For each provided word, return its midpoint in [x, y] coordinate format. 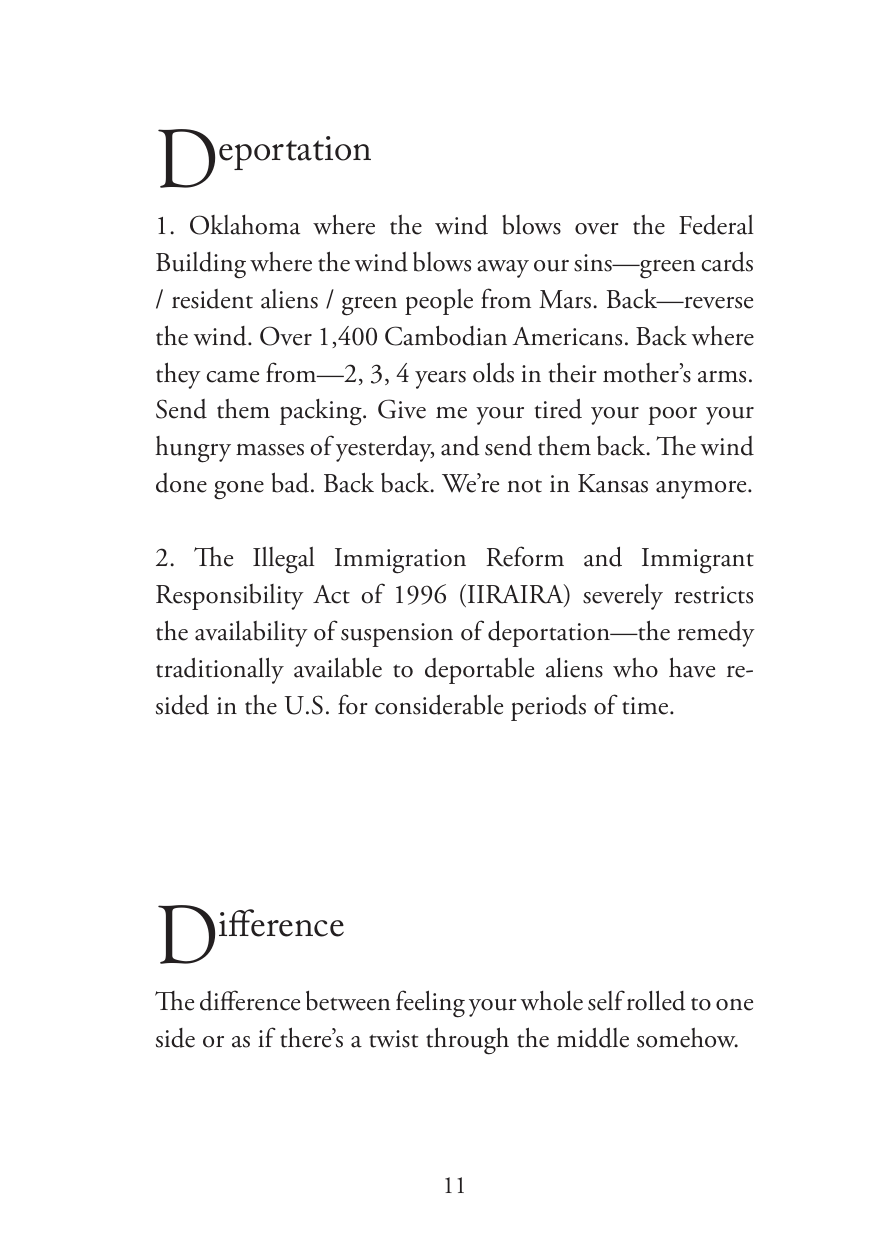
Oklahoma [245, 225]
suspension [397, 635]
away [503, 269]
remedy [716, 634]
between [348, 1000]
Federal [716, 225]
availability [251, 634]
